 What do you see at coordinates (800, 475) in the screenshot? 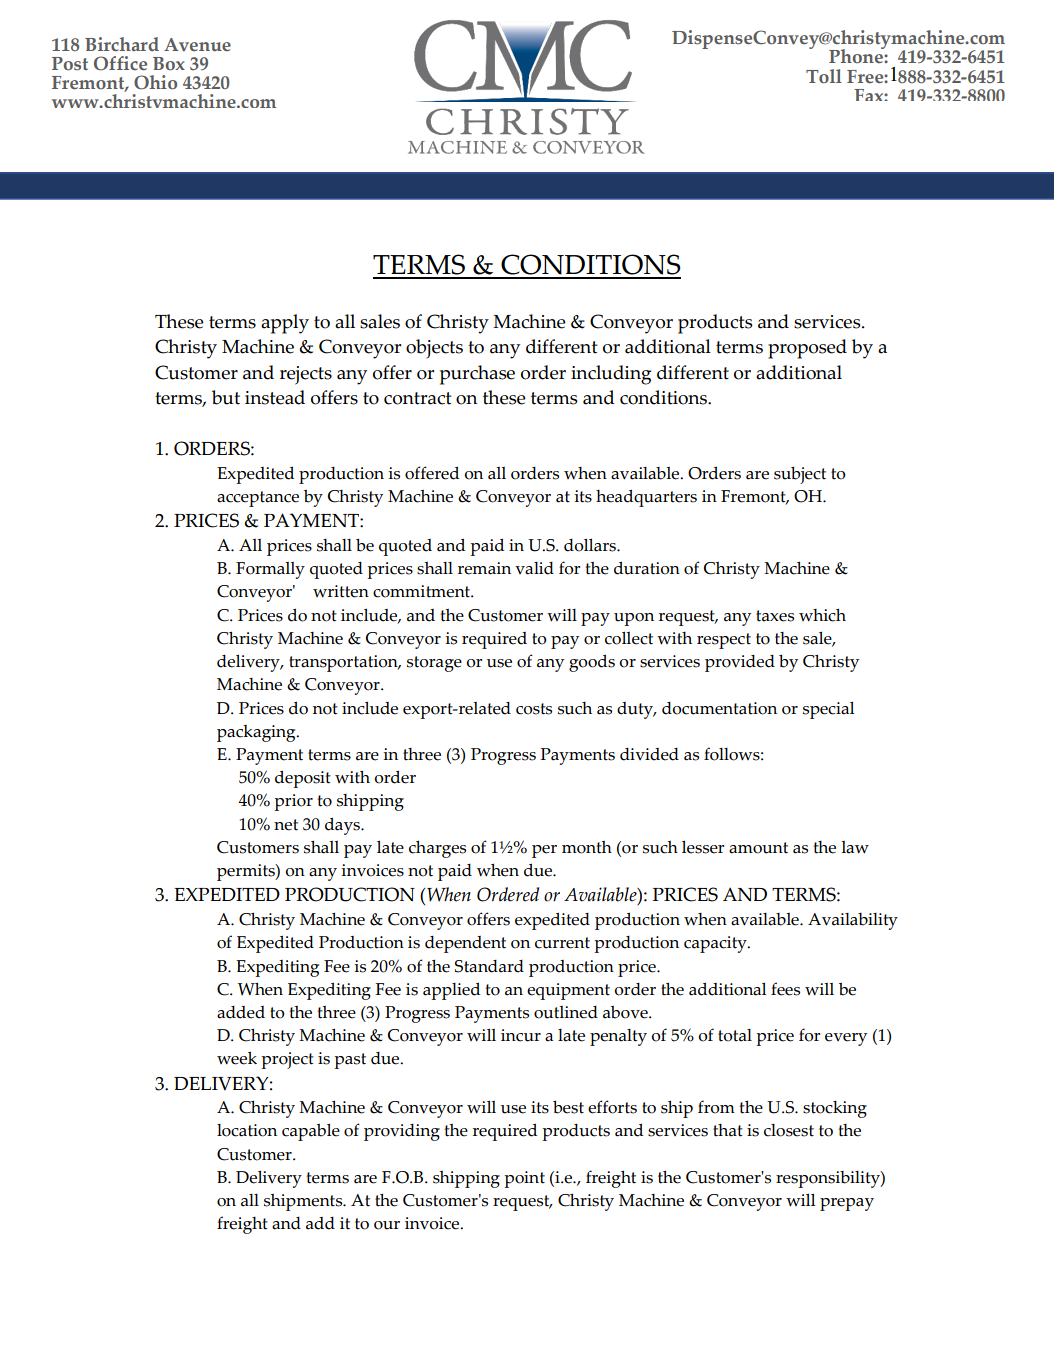
I see `subject` at bounding box center [800, 475].
